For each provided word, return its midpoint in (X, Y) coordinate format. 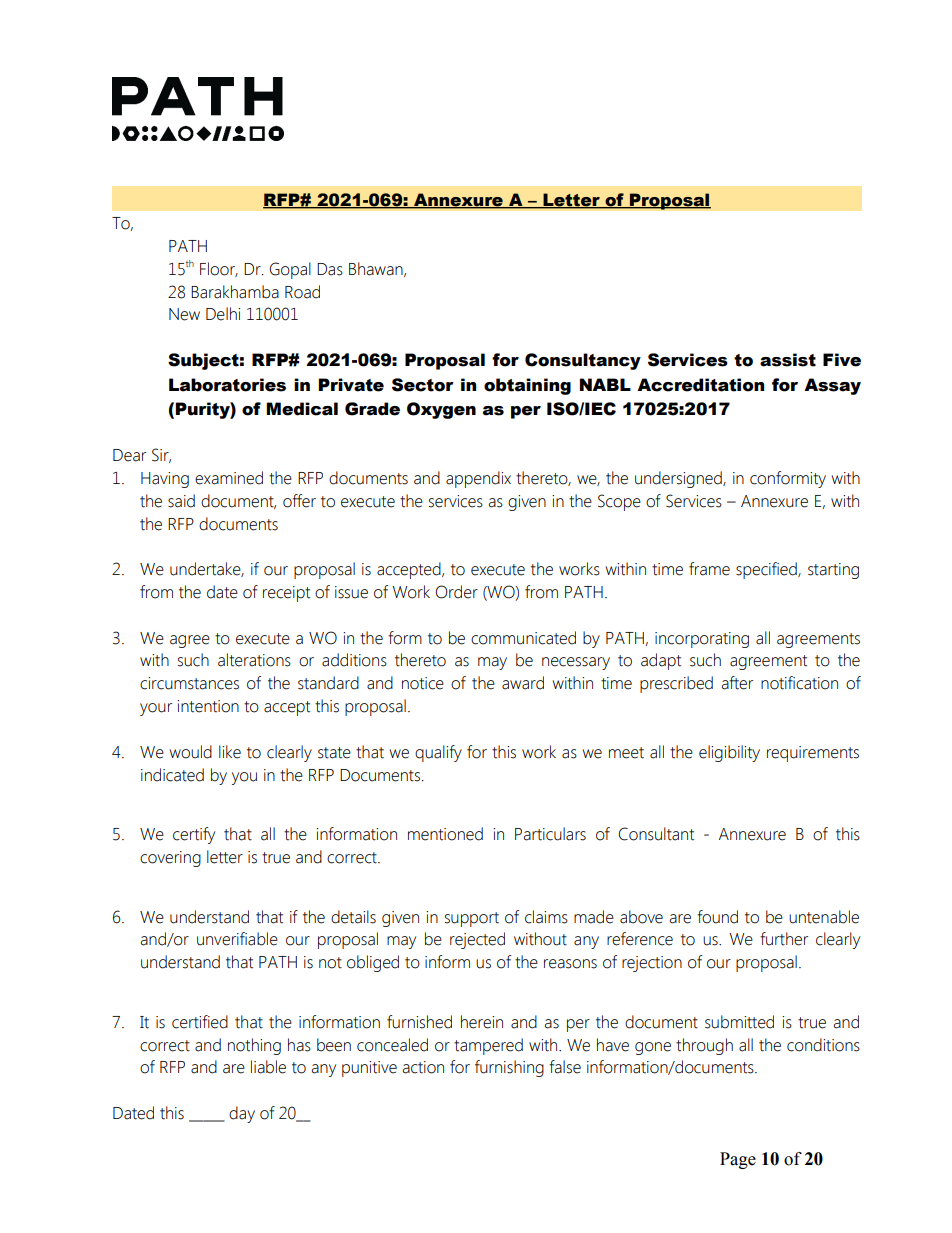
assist (788, 360)
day (242, 1114)
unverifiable (237, 939)
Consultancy (583, 361)
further (784, 939)
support (472, 919)
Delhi (223, 314)
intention (208, 706)
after (737, 683)
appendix (478, 479)
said (181, 501)
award (523, 683)
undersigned (679, 479)
